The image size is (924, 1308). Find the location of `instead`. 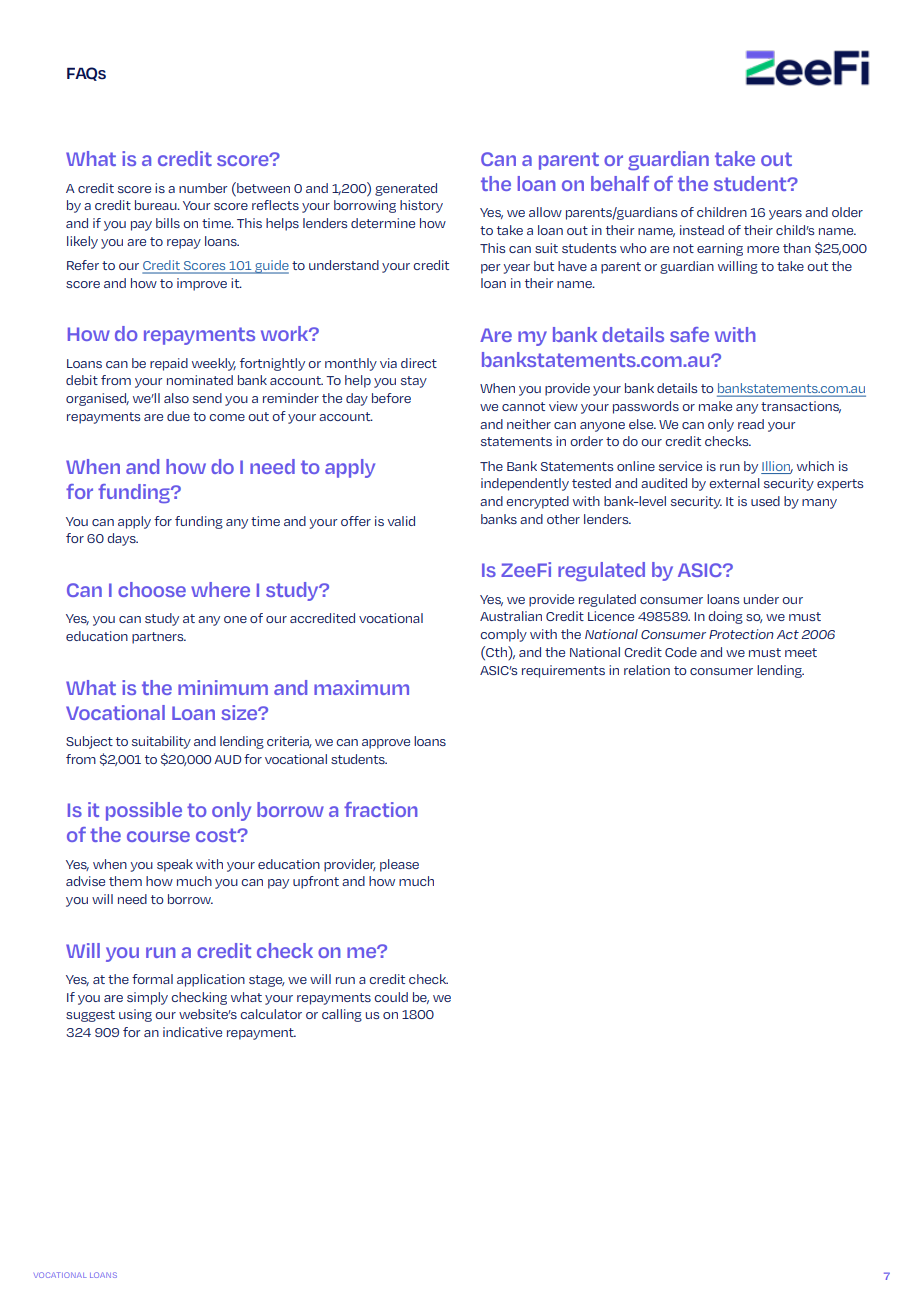

instead is located at coordinates (702, 230).
